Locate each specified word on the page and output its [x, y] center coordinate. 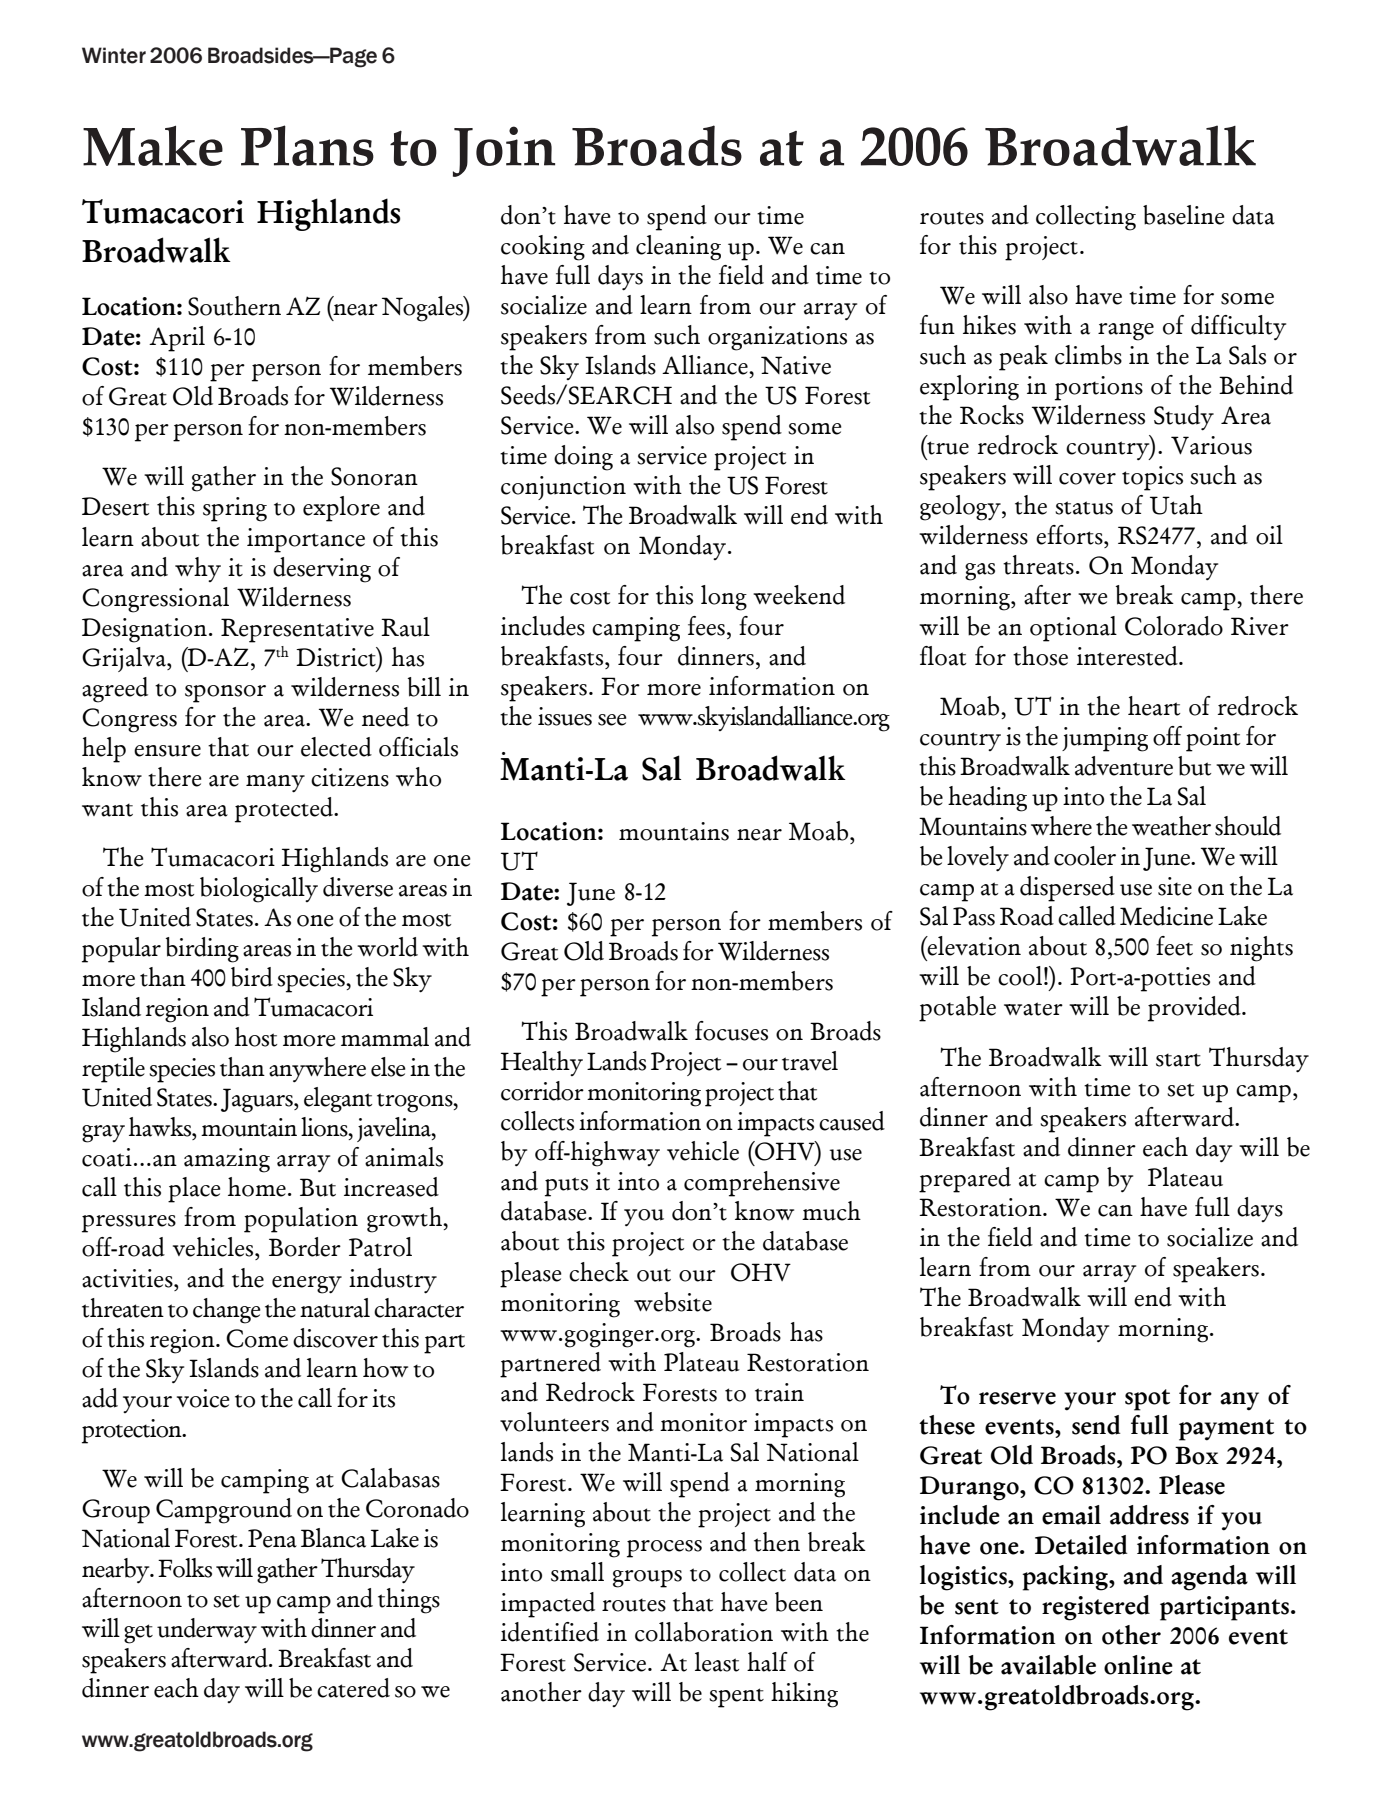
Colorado [1174, 626]
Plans [307, 145]
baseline [1184, 215]
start [1178, 1060]
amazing [227, 1160]
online [1138, 1665]
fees [706, 626]
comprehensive [762, 1184]
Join [504, 151]
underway [207, 1631]
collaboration [704, 1632]
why [198, 569]
